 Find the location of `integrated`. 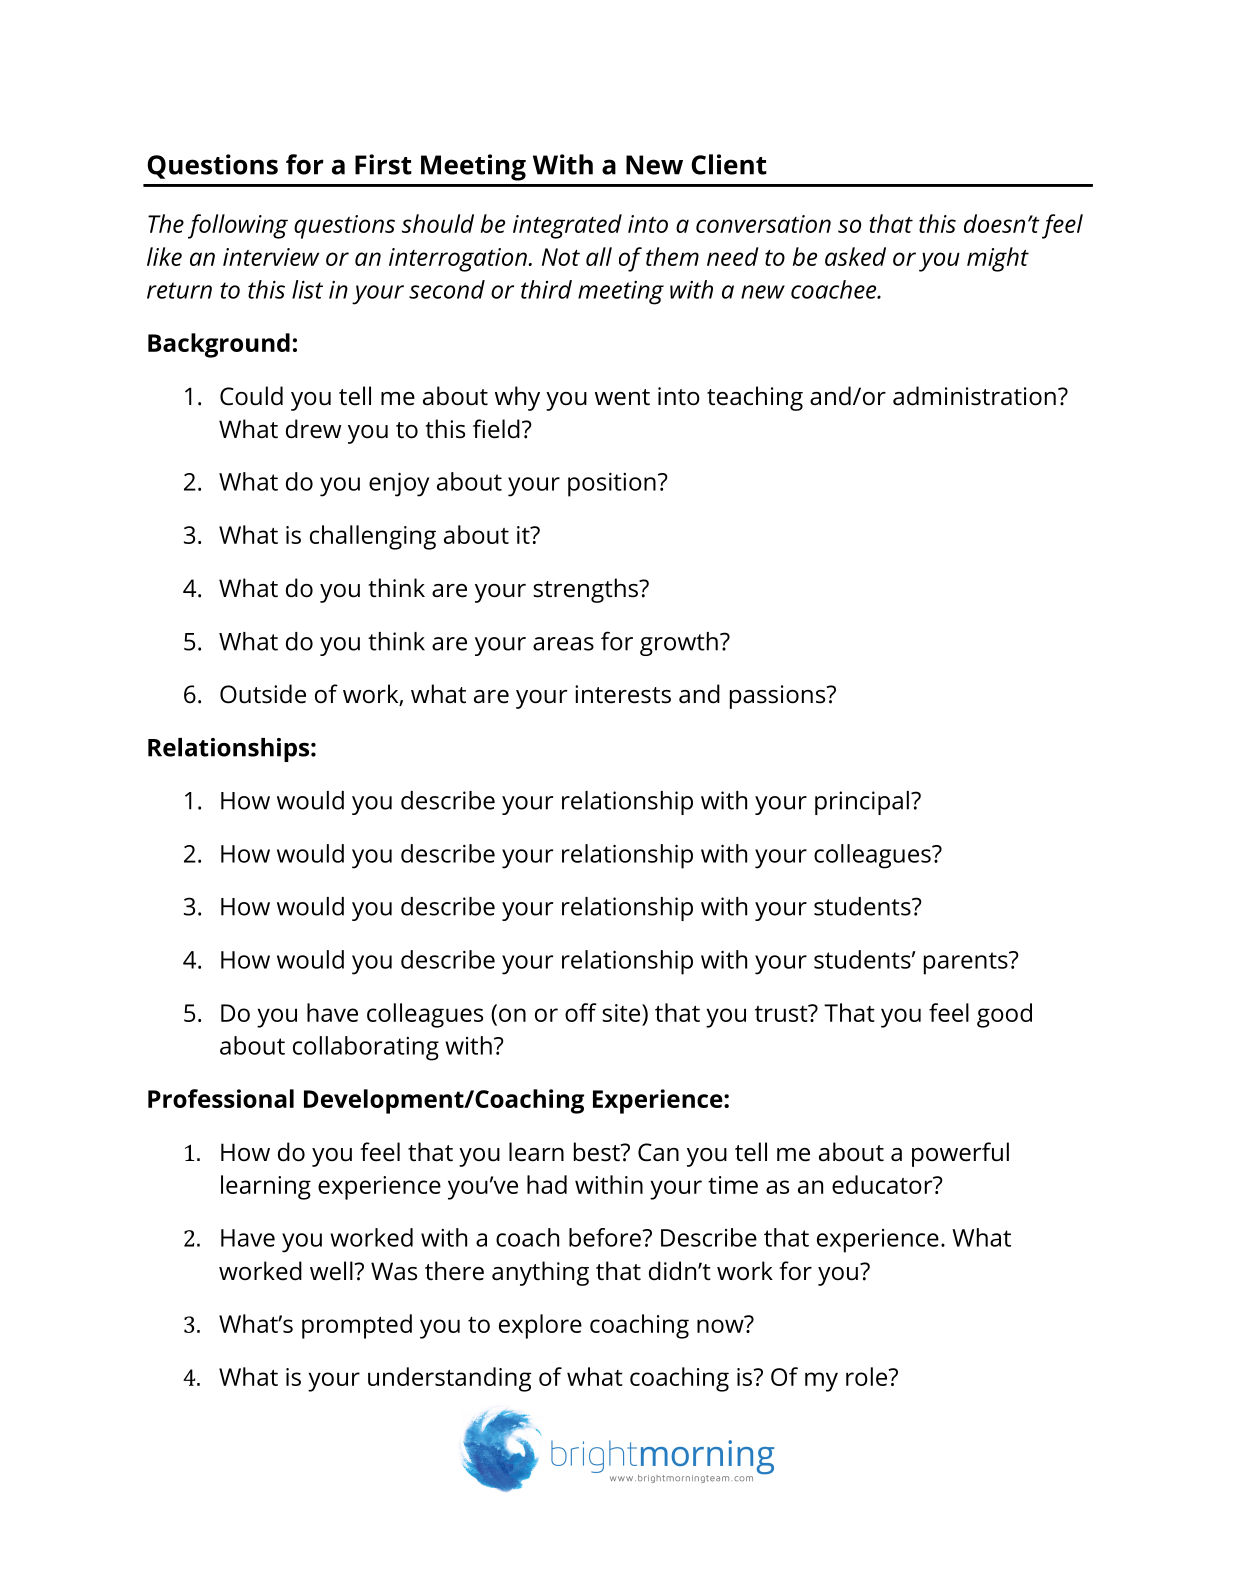

integrated is located at coordinates (567, 226).
